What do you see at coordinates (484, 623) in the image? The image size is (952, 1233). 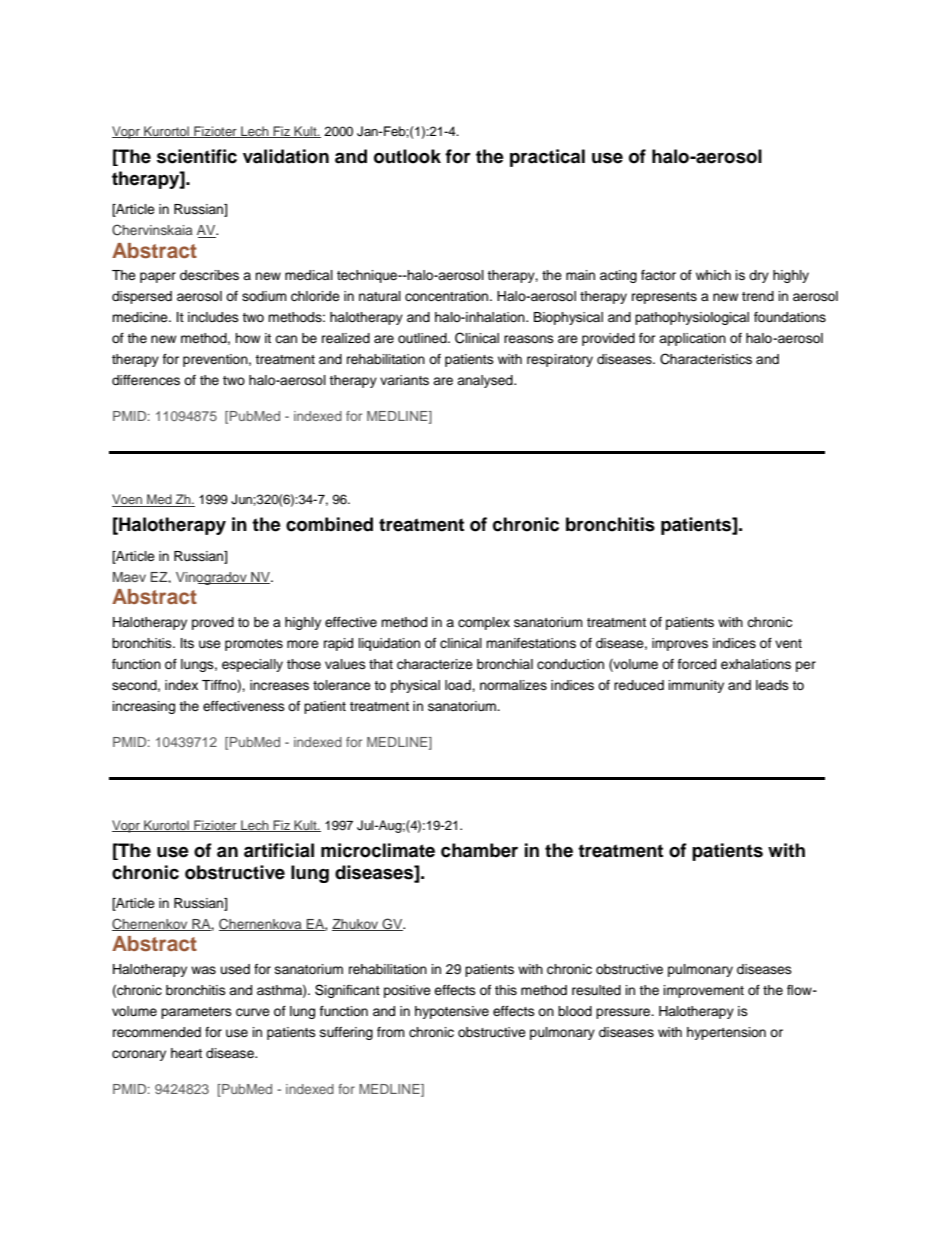 I see `complex` at bounding box center [484, 623].
